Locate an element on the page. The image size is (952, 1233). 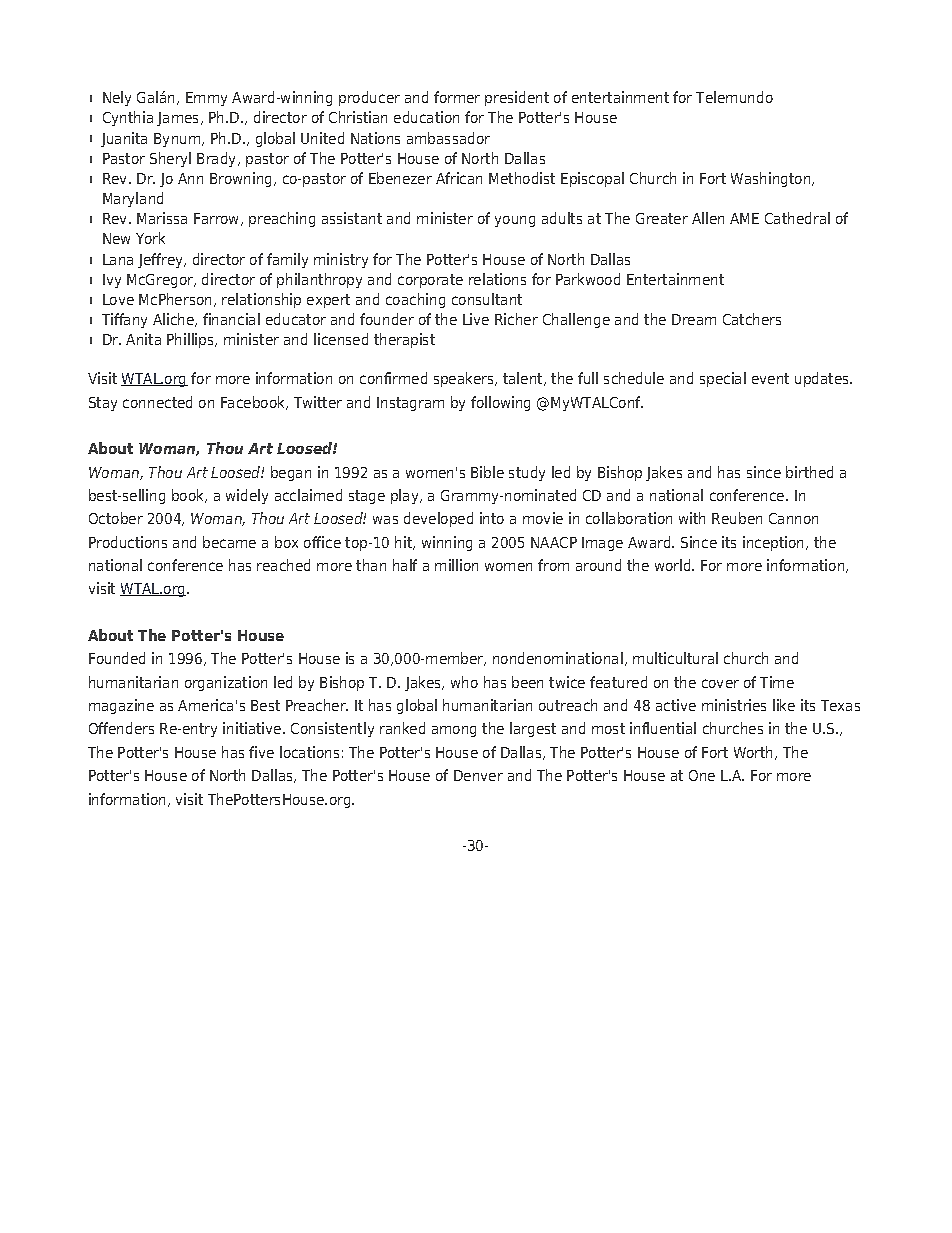
million is located at coordinates (456, 565).
